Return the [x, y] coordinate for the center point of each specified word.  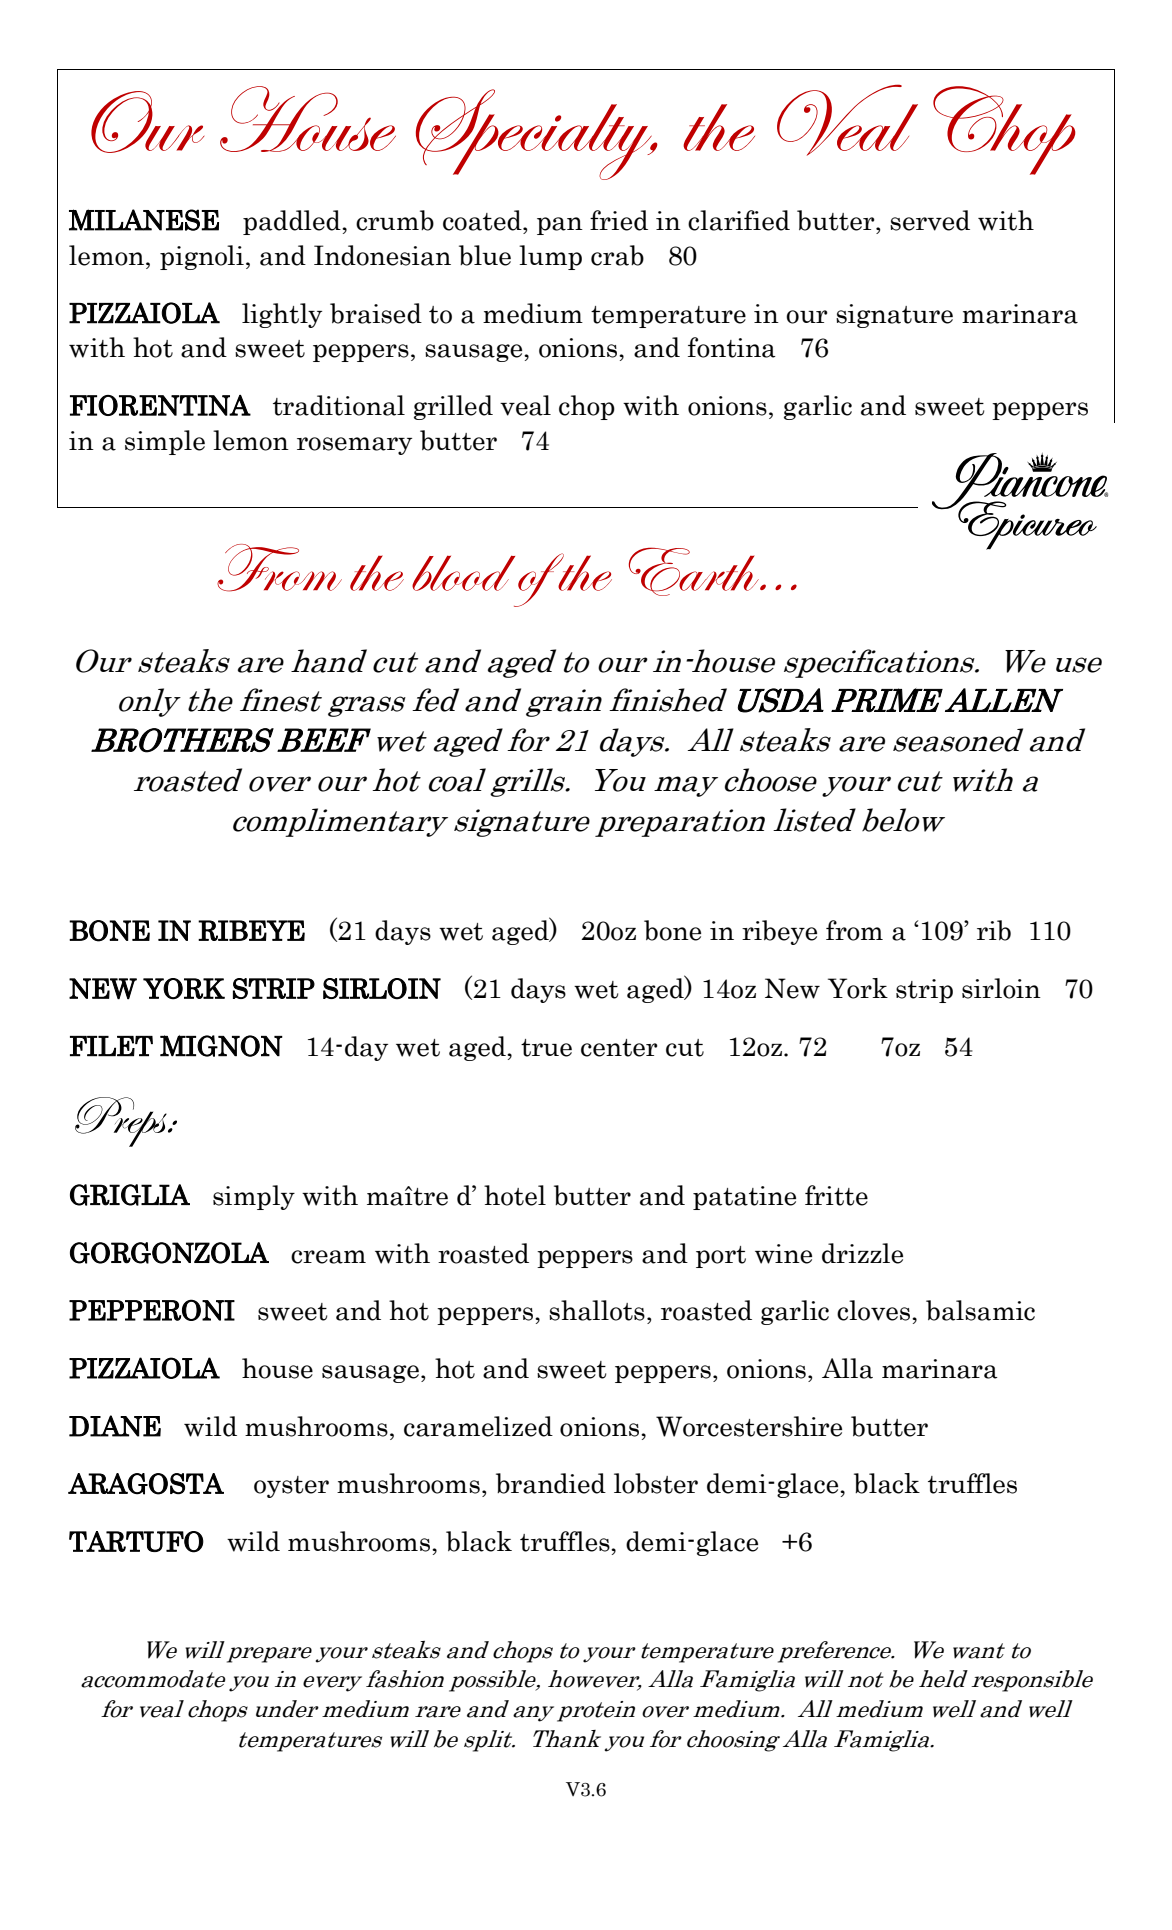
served [930, 220]
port [721, 1257]
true [546, 1048]
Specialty [535, 134]
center [619, 1048]
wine [783, 1254]
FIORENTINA [160, 405]
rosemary [354, 446]
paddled [293, 222]
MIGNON [221, 1046]
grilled [453, 407]
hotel [515, 1195]
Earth [695, 571]
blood [463, 573]
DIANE [115, 1426]
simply [254, 1197]
